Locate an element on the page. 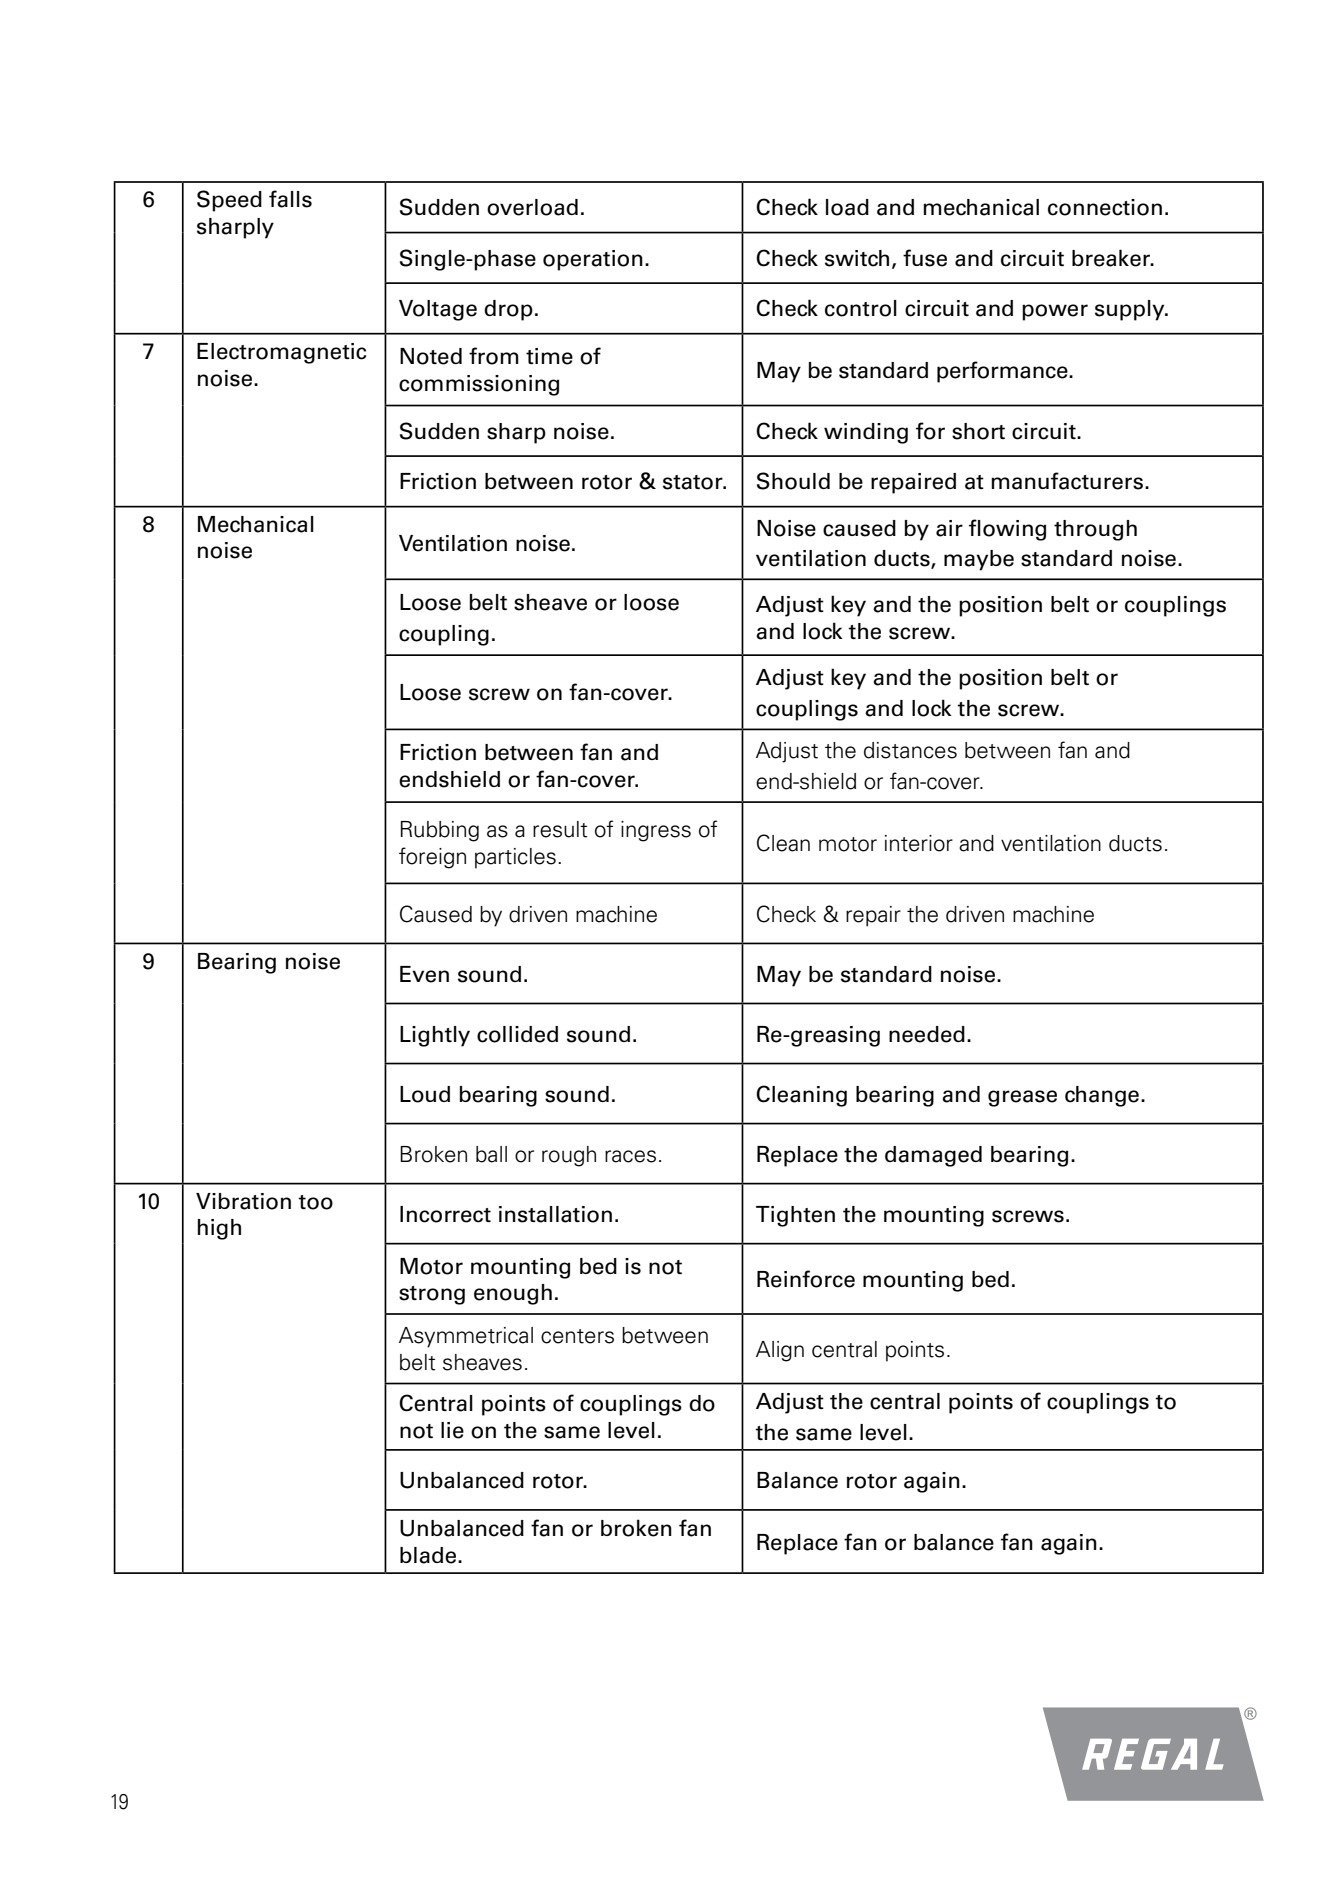  Reinforce is located at coordinates (806, 1279).
